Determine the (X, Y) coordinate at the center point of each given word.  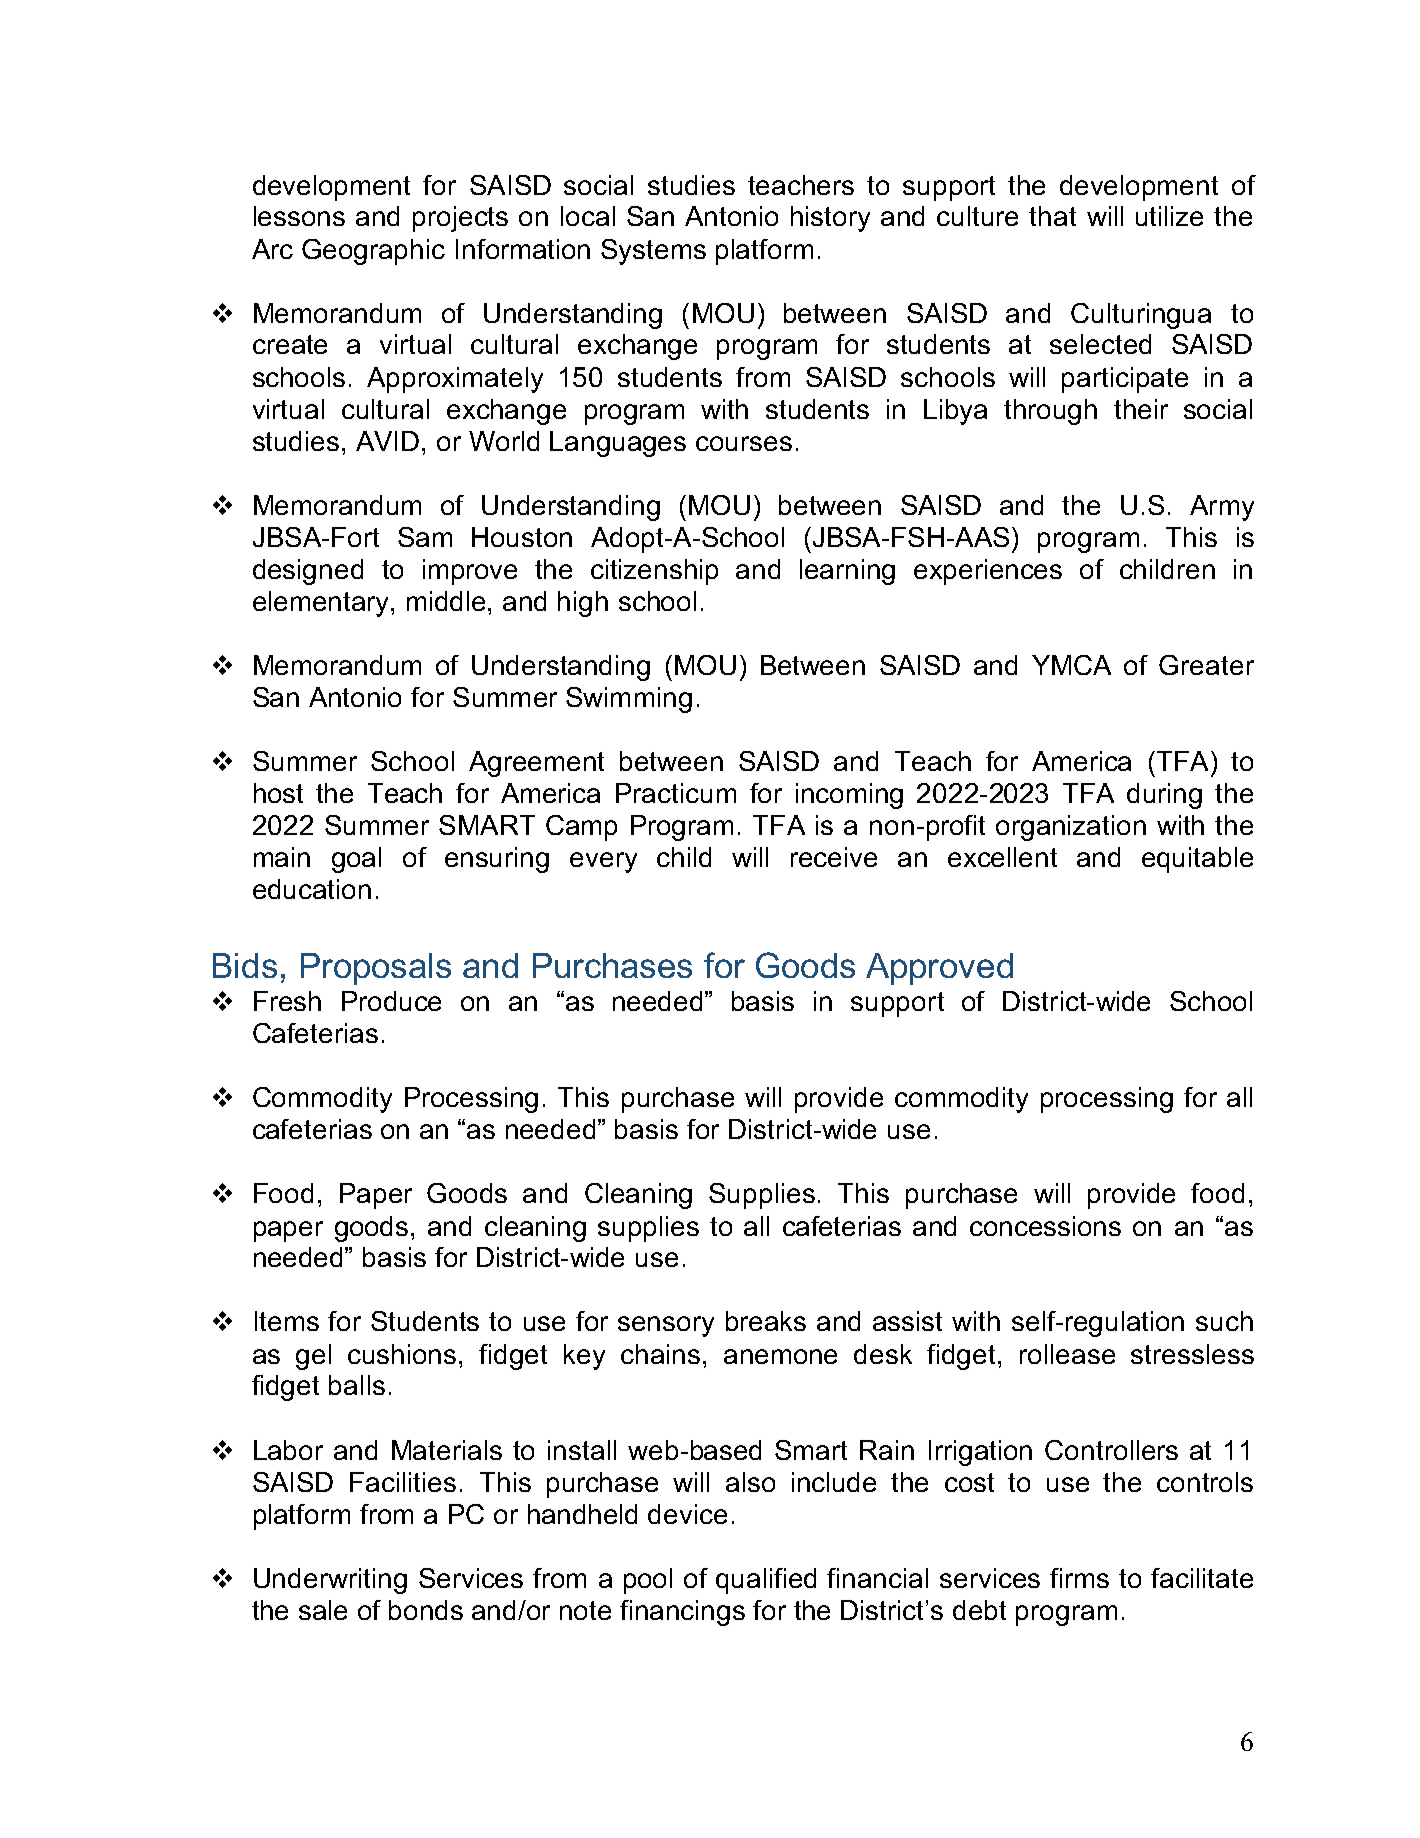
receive (834, 857)
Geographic (373, 252)
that (1052, 216)
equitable (1197, 860)
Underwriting (330, 1581)
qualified (766, 1581)
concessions (1045, 1226)
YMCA (1071, 665)
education (312, 889)
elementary (322, 604)
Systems (653, 252)
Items (287, 1321)
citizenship (654, 572)
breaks (766, 1321)
